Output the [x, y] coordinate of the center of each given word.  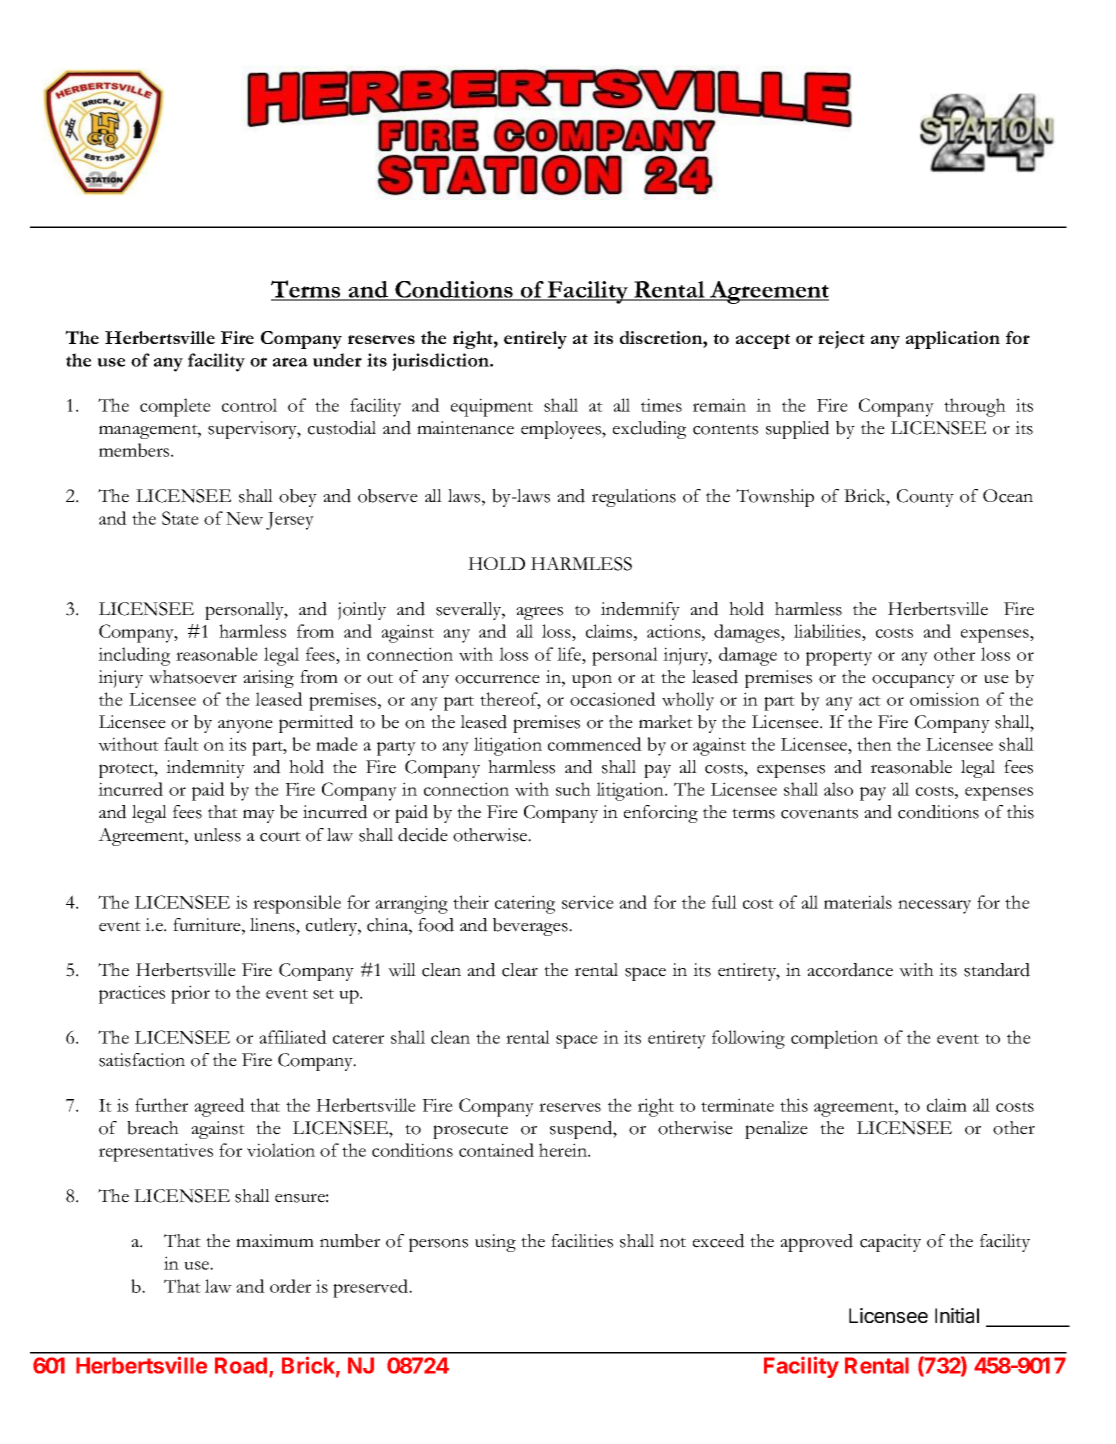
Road [241, 1365]
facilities [582, 1241]
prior [190, 994]
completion [834, 1039]
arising [268, 679]
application [953, 340]
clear [520, 970]
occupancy [913, 681]
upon [592, 681]
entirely [535, 340]
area [290, 362]
